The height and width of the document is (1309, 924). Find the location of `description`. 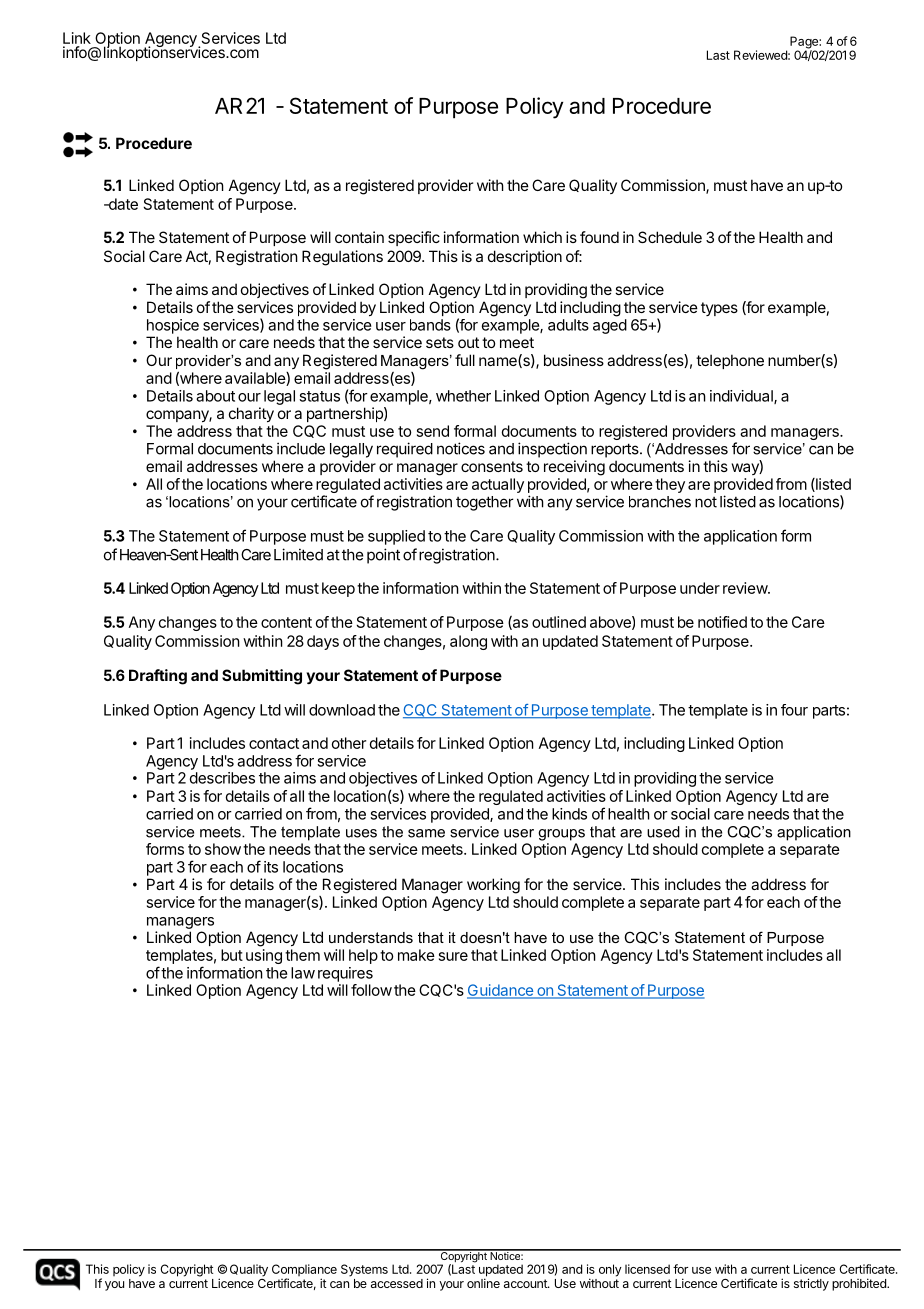

description is located at coordinates (525, 257).
